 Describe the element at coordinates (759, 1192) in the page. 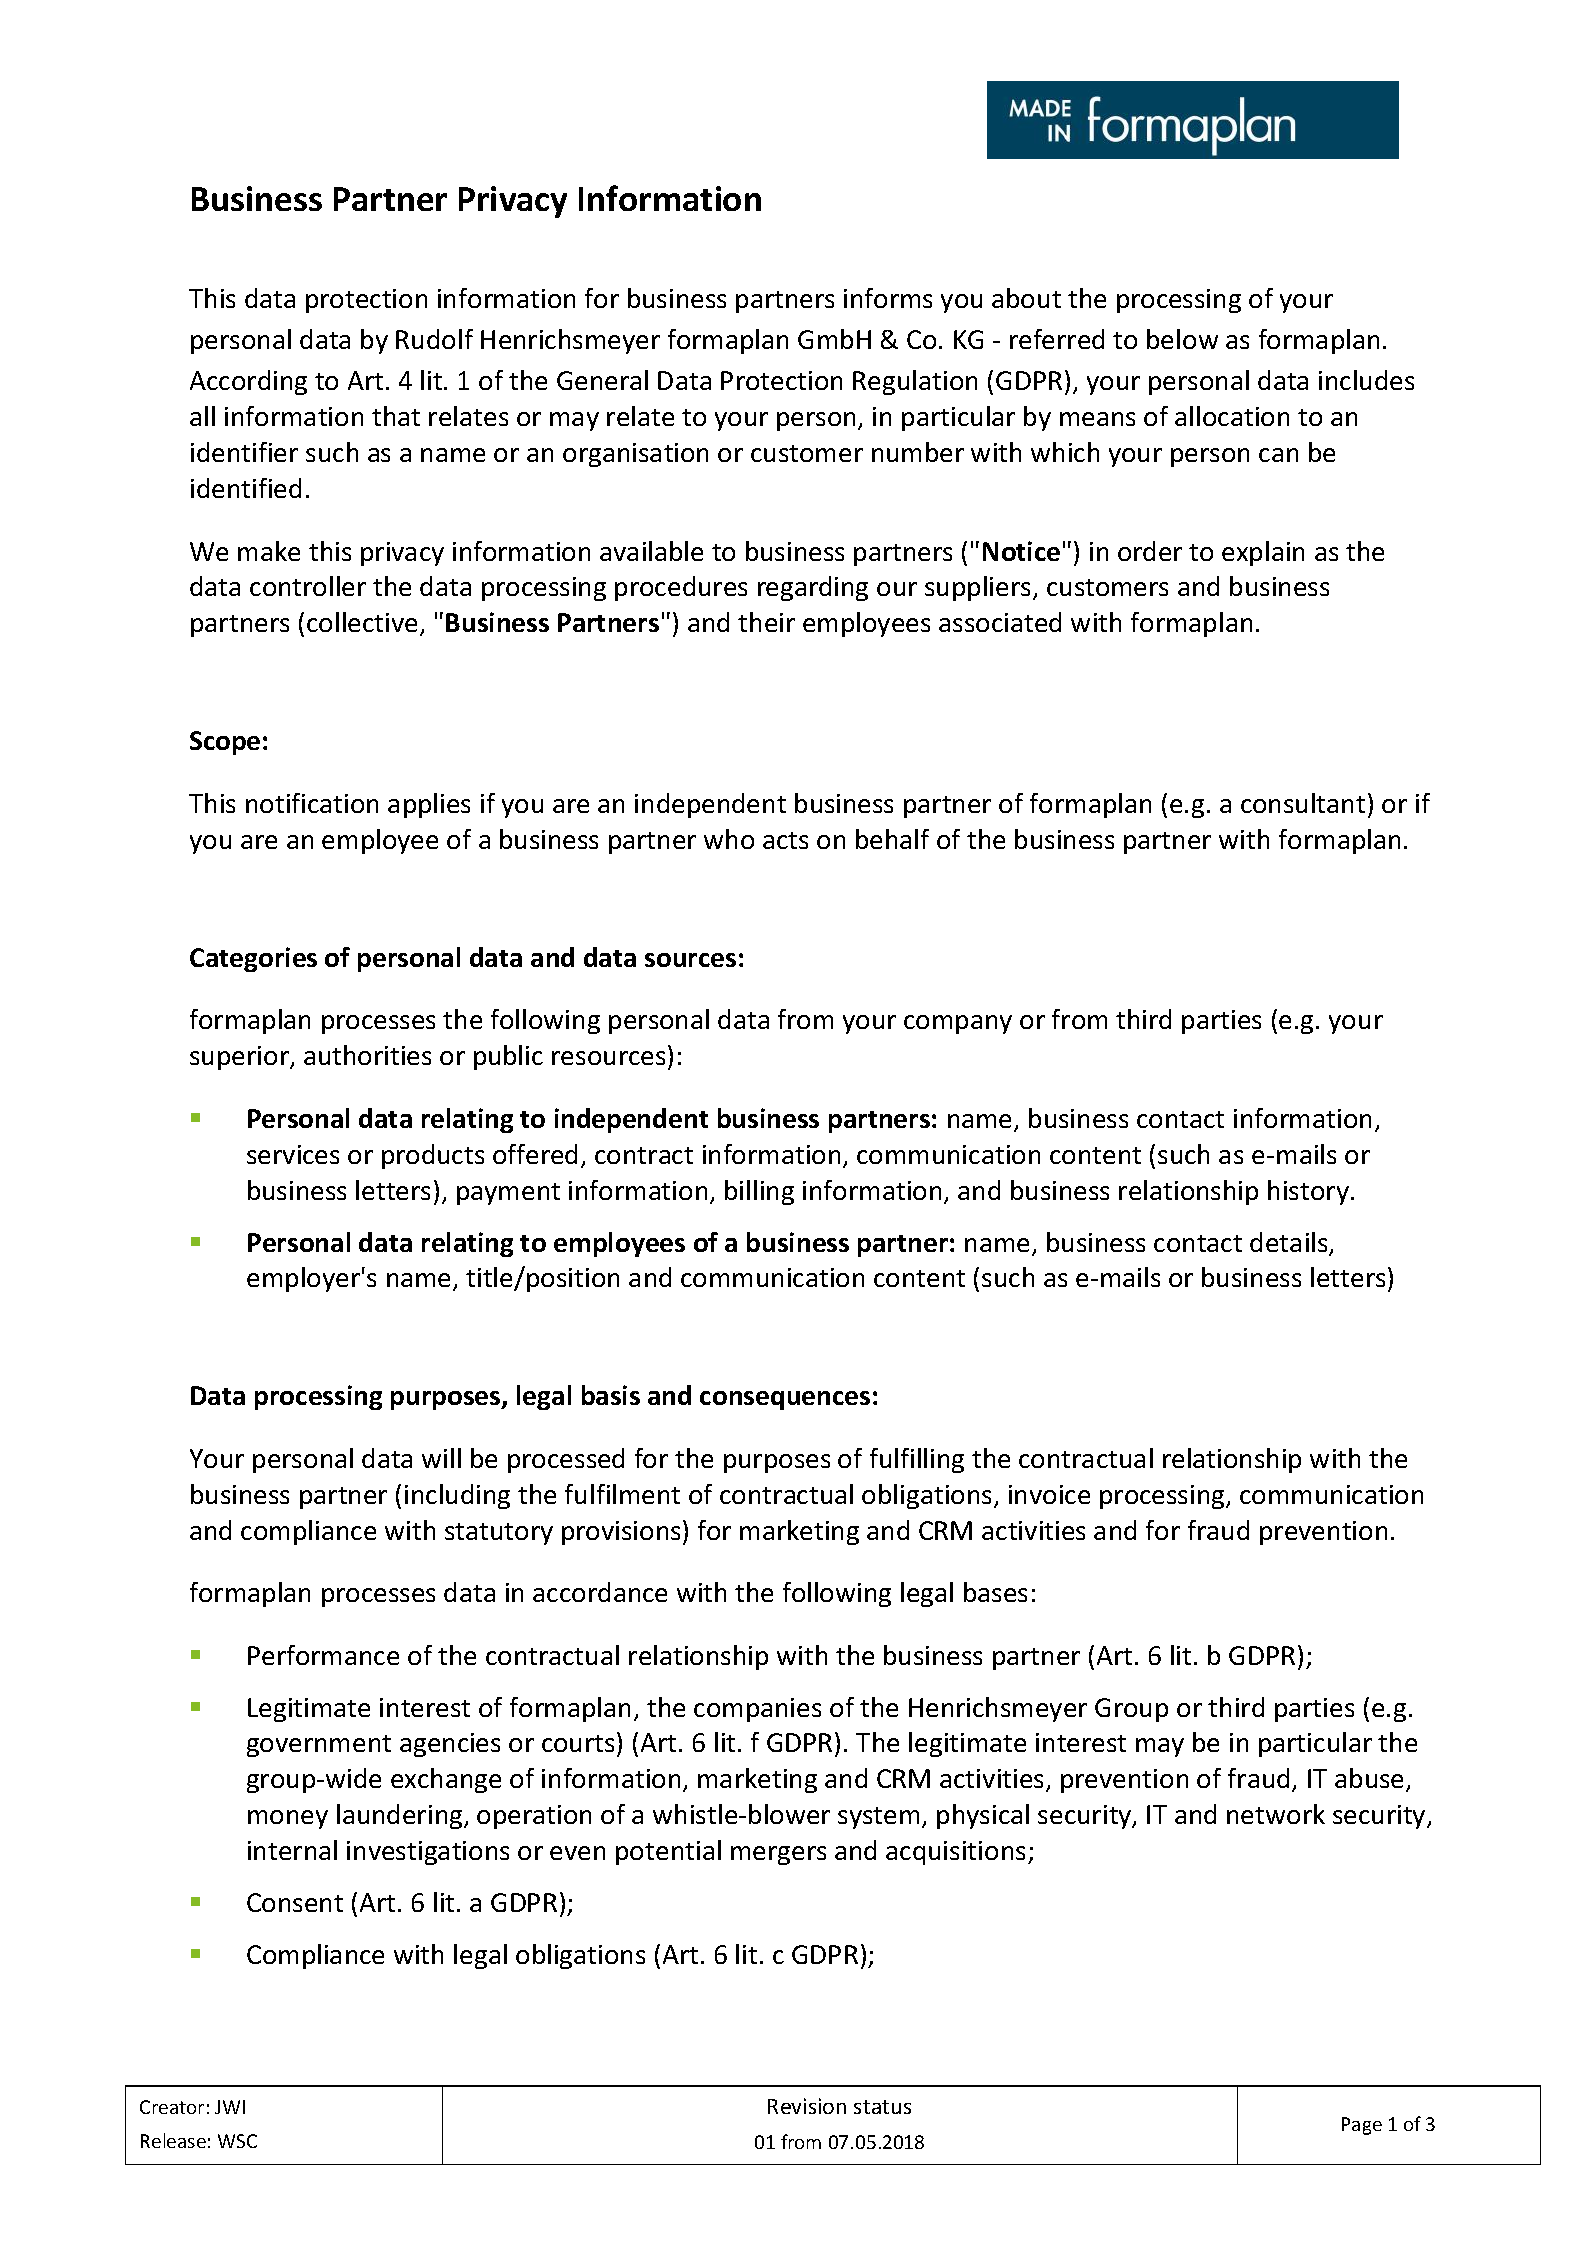

I see `billing` at that location.
